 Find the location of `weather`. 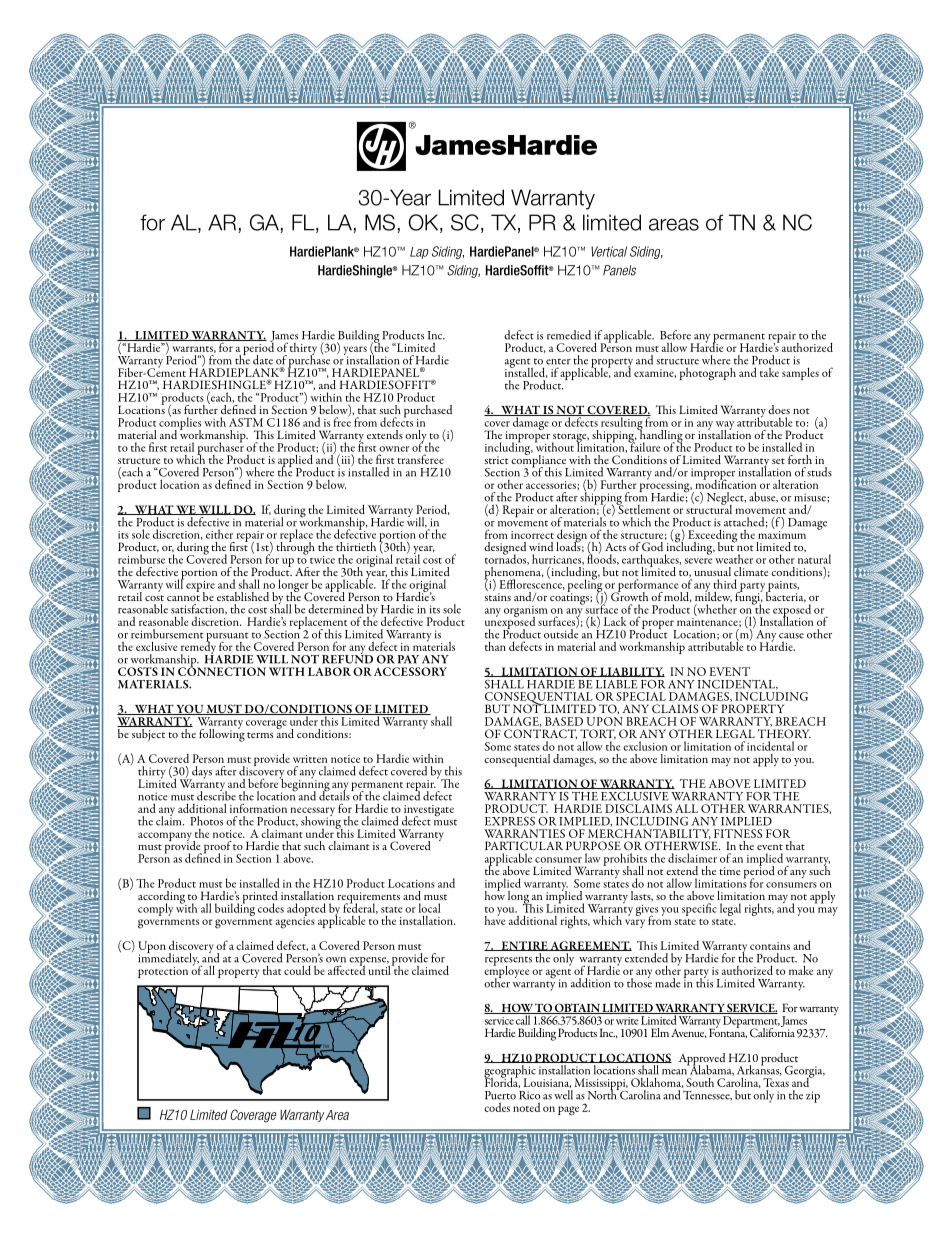

weather is located at coordinates (734, 559).
